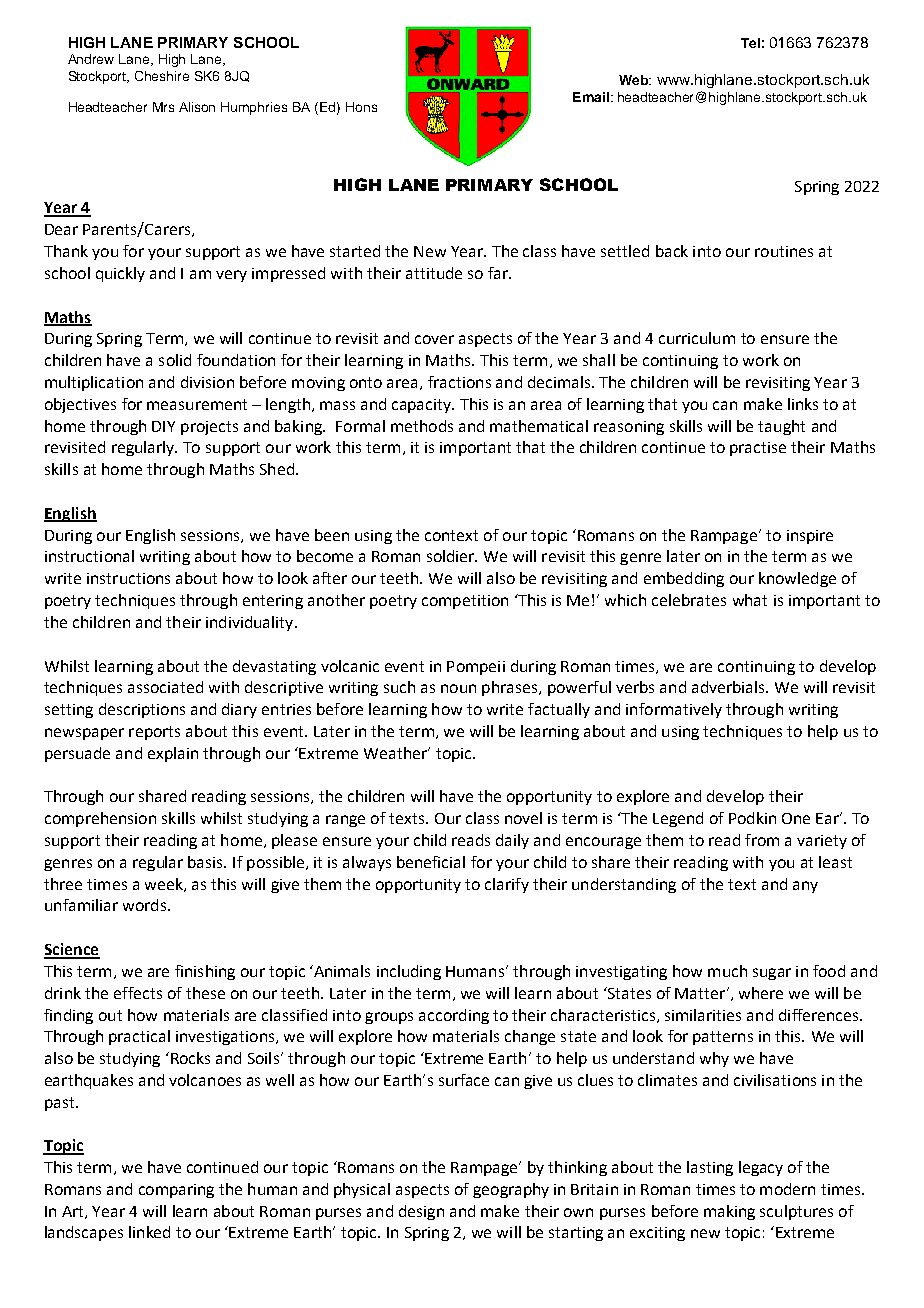 The height and width of the page is (1308, 924). Describe the element at coordinates (176, 1191) in the page. I see `comparing` at that location.
